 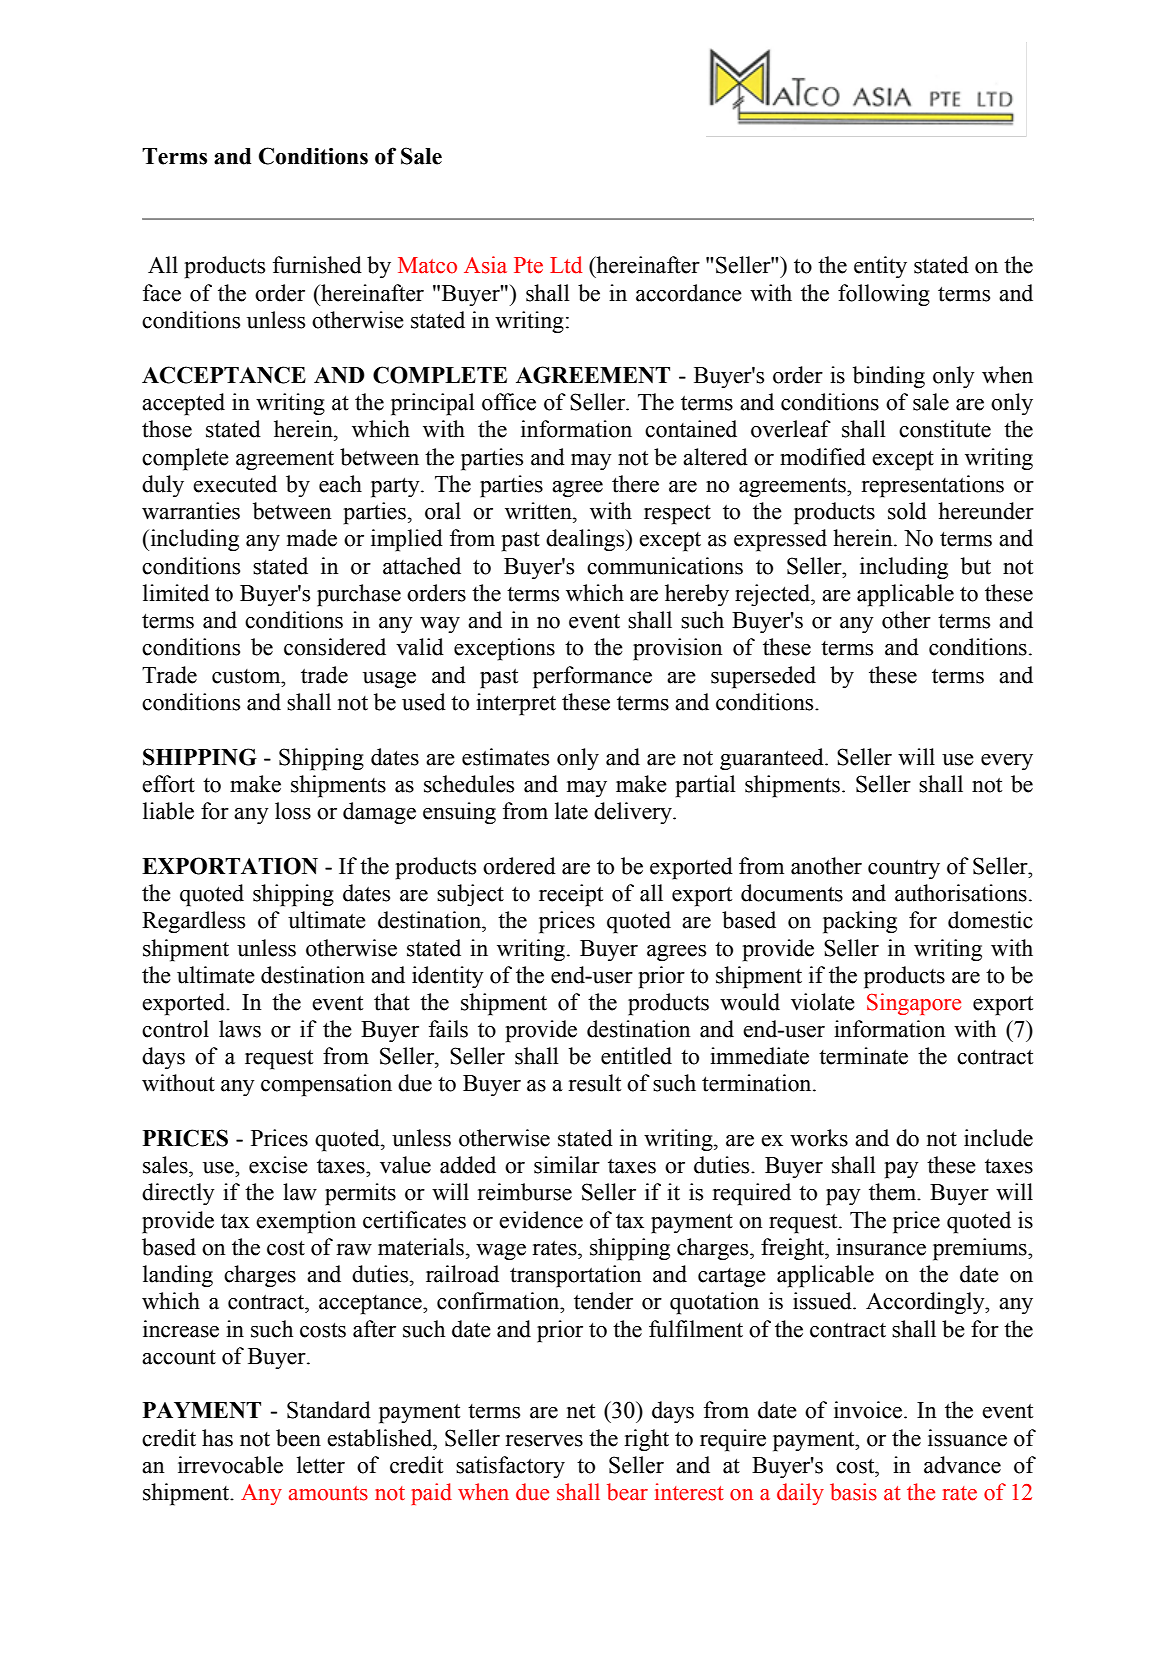 I want to click on following, so click(x=884, y=295).
